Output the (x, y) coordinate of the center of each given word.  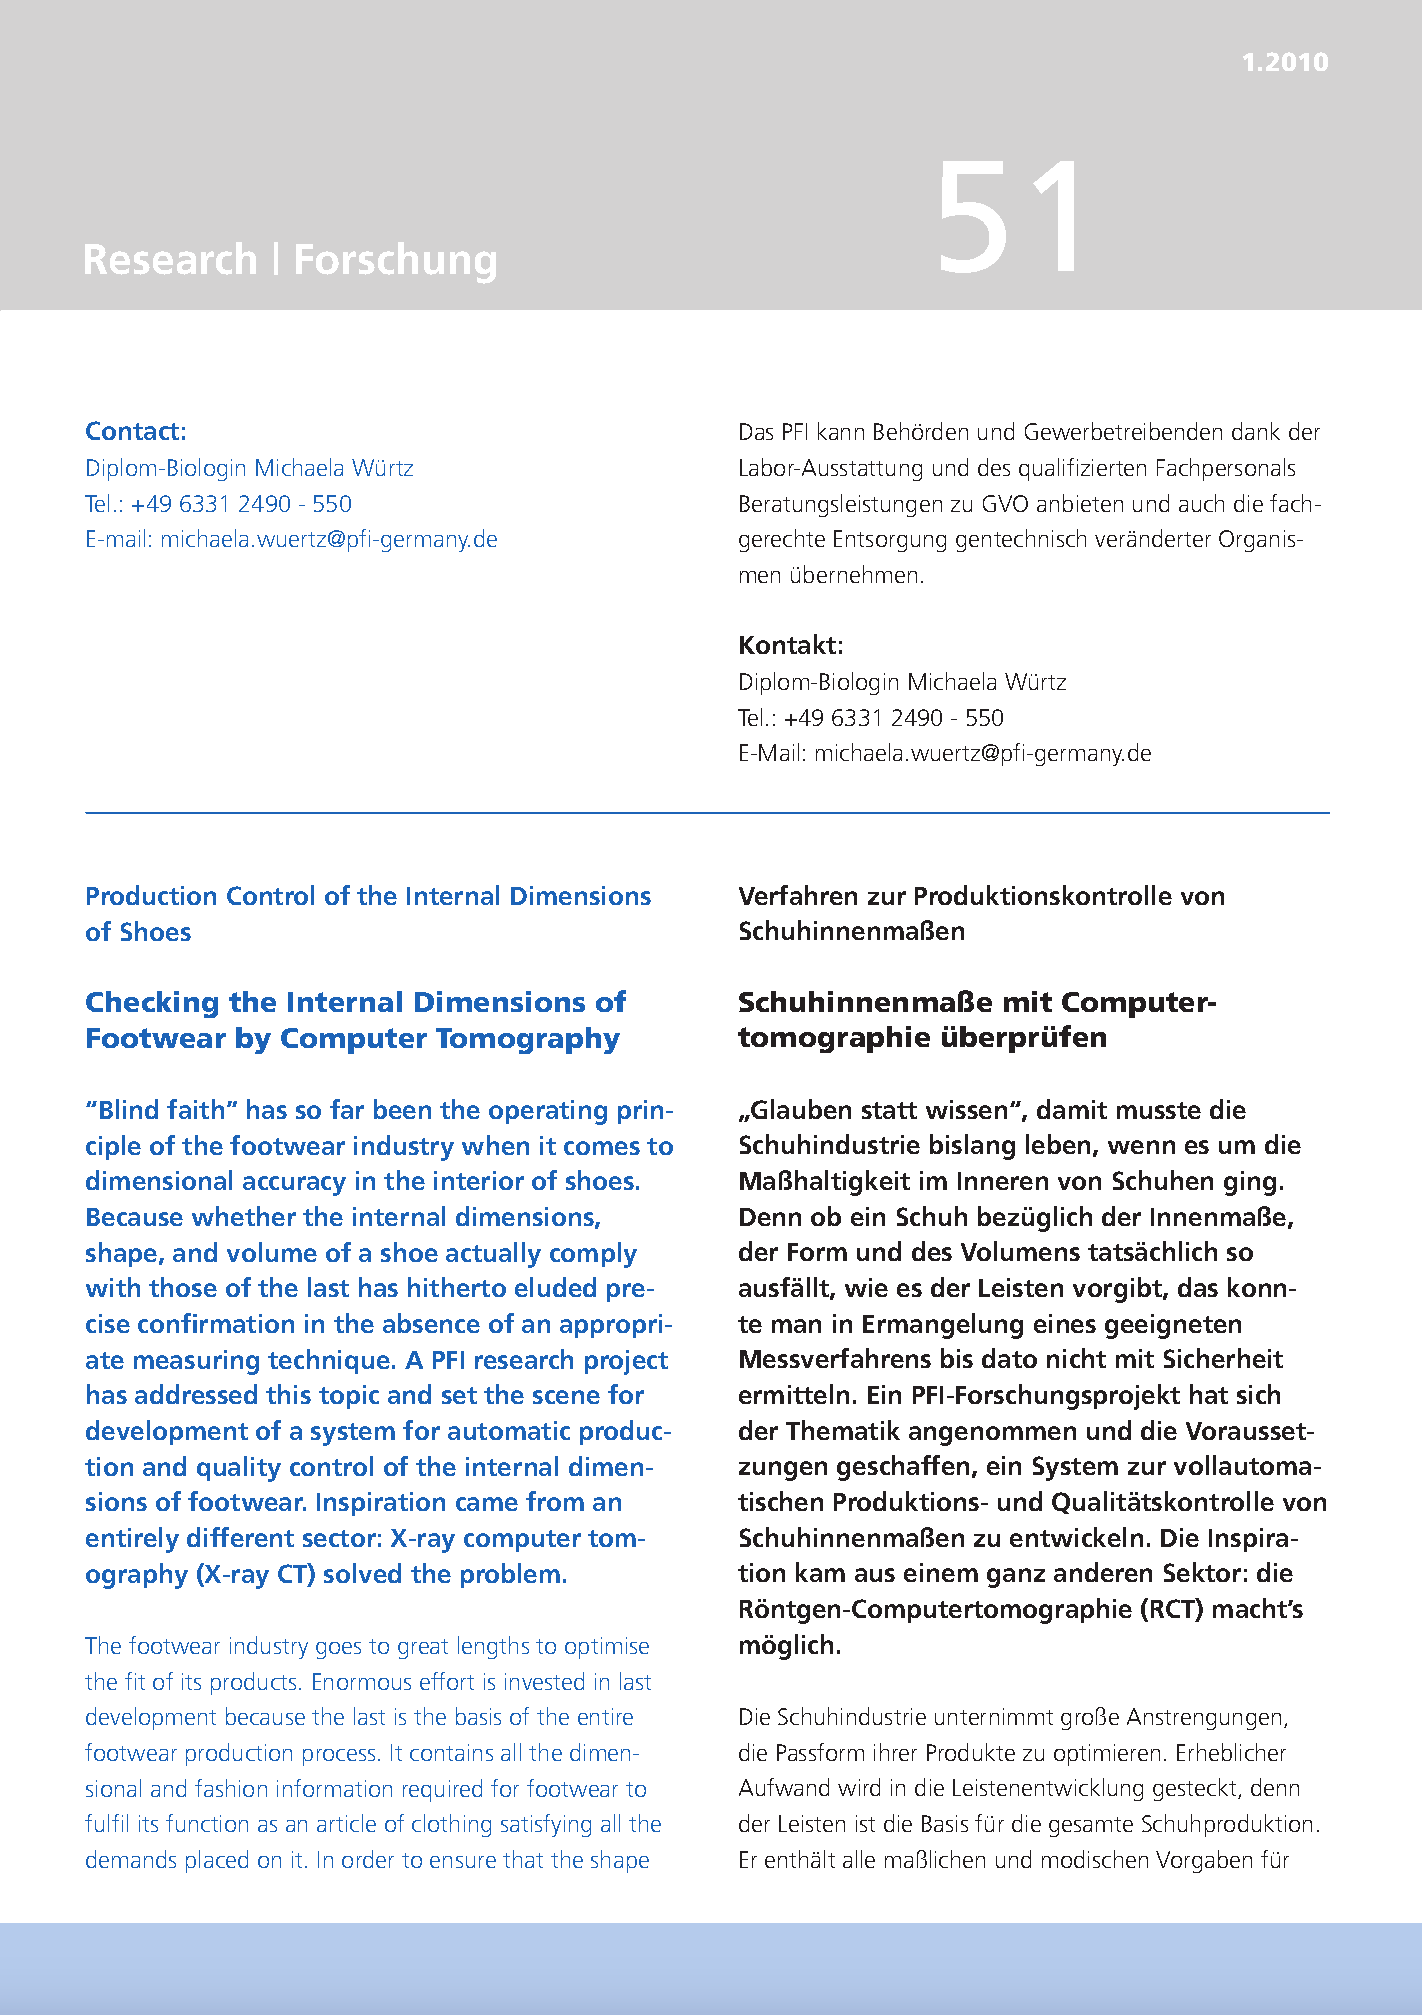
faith (195, 1109)
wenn (1141, 1147)
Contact (132, 430)
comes (602, 1148)
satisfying (546, 1825)
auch (1201, 503)
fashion (231, 1788)
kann (841, 431)
